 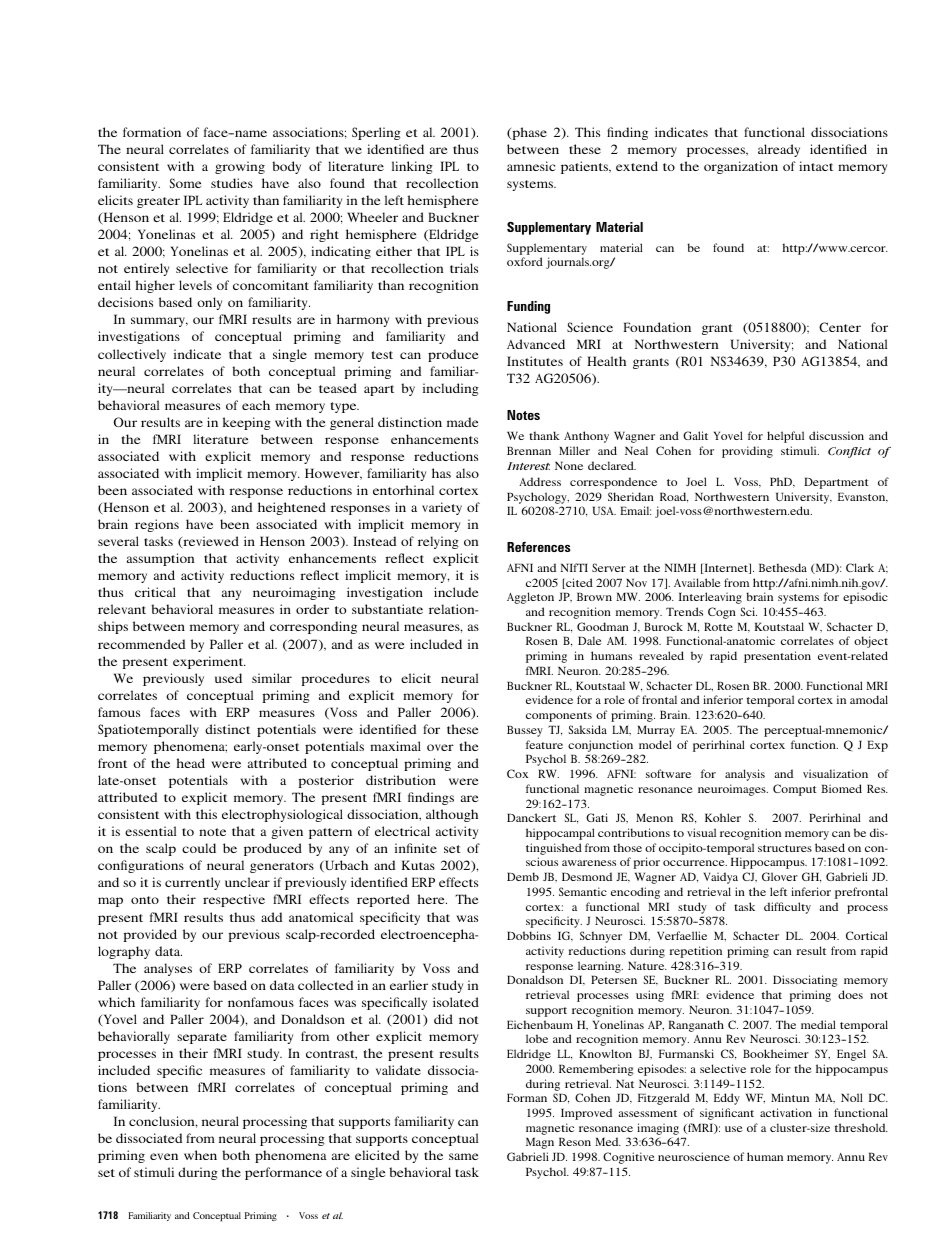 I want to click on currently, so click(x=192, y=883).
